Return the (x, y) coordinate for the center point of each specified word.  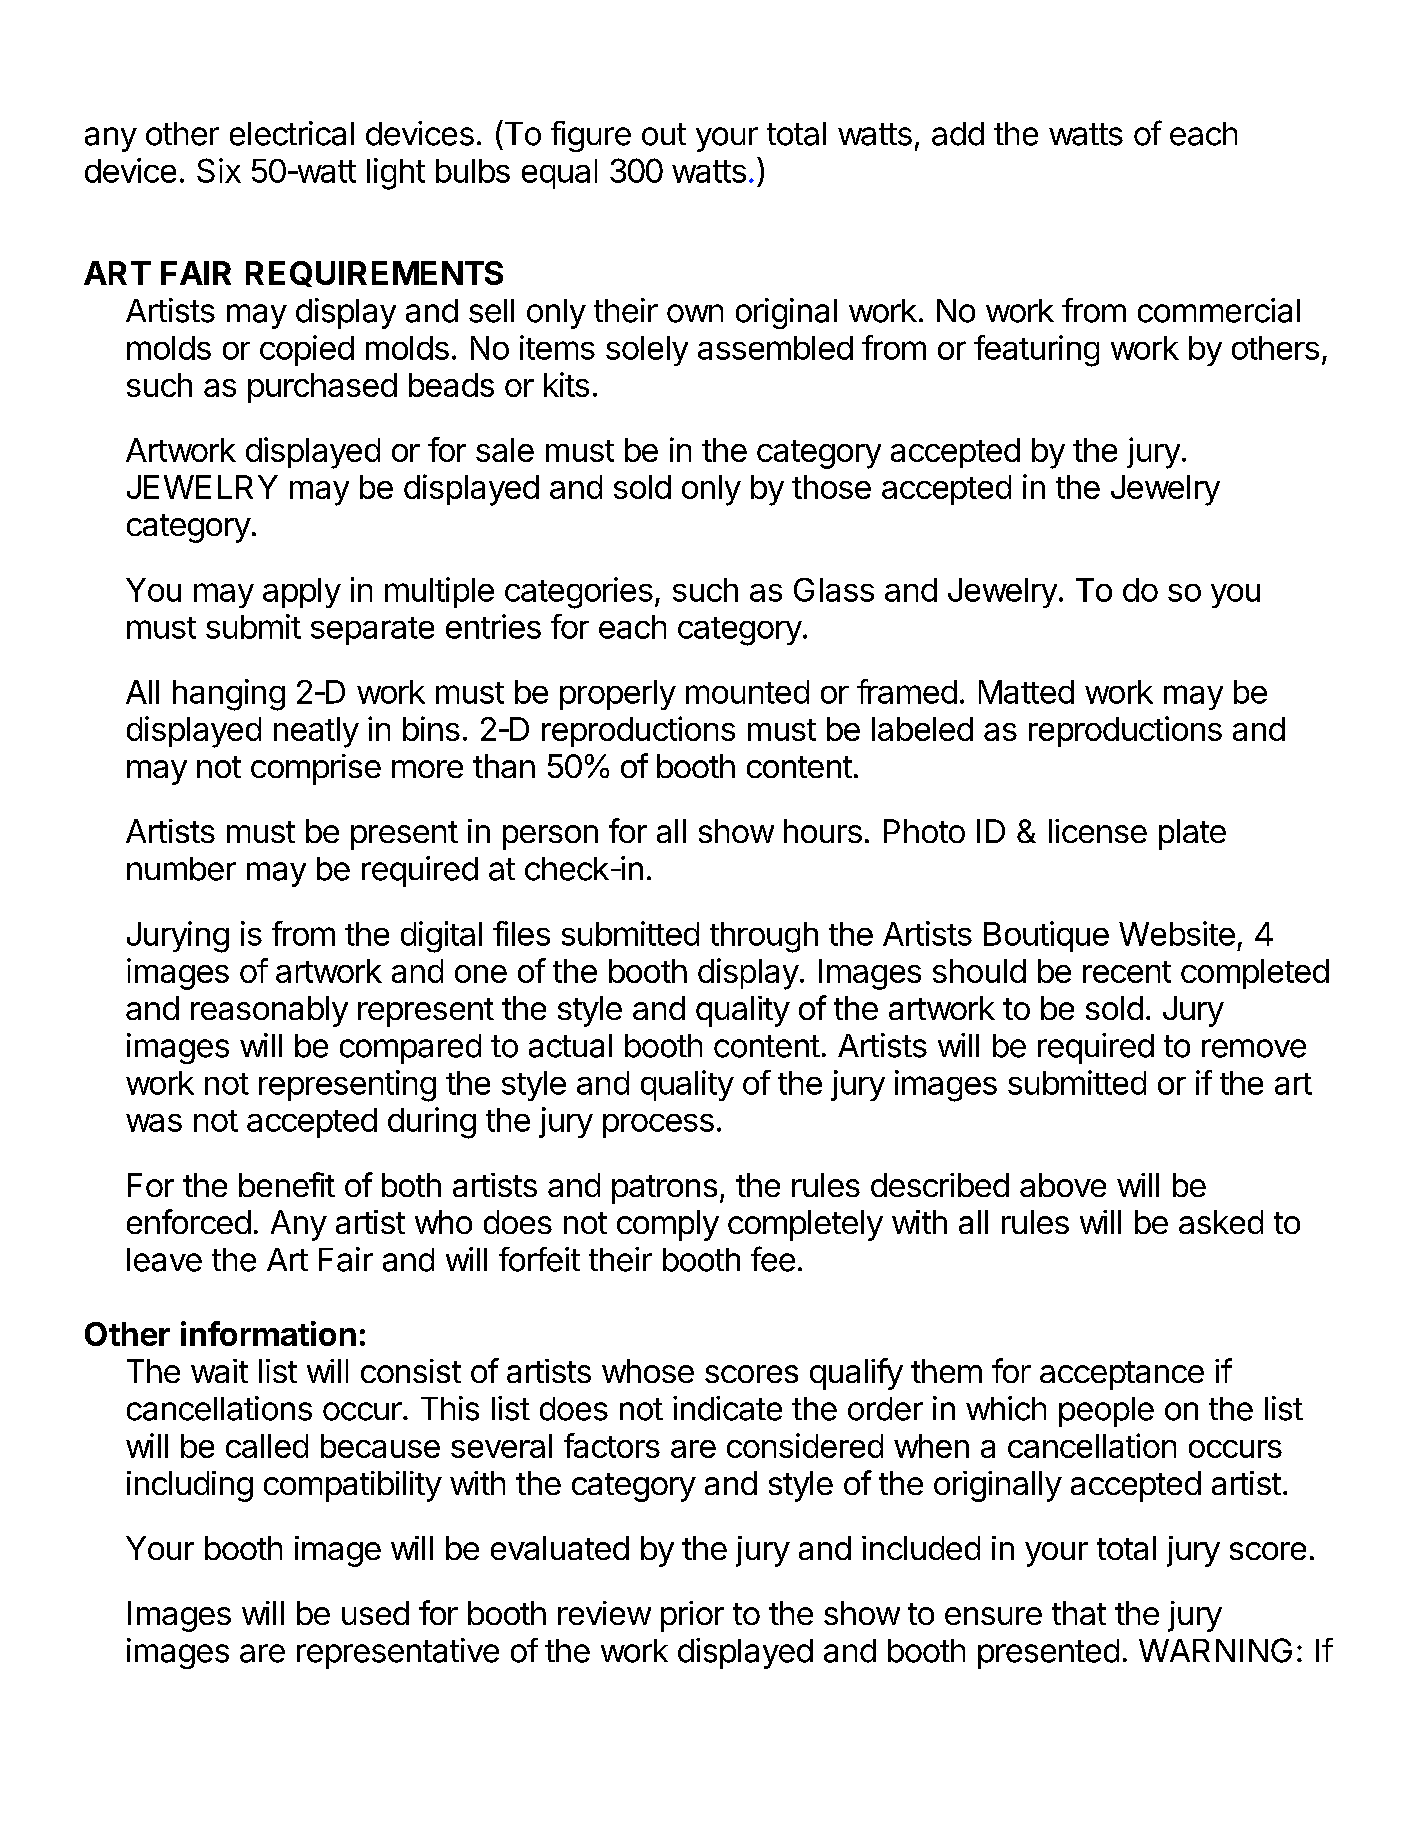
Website (1177, 933)
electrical (292, 133)
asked (1221, 1222)
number (181, 869)
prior (692, 1616)
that (1079, 1613)
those (831, 487)
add (958, 134)
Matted (1026, 692)
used (375, 1613)
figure (591, 136)
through (764, 937)
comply (668, 1225)
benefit (287, 1184)
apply (302, 593)
